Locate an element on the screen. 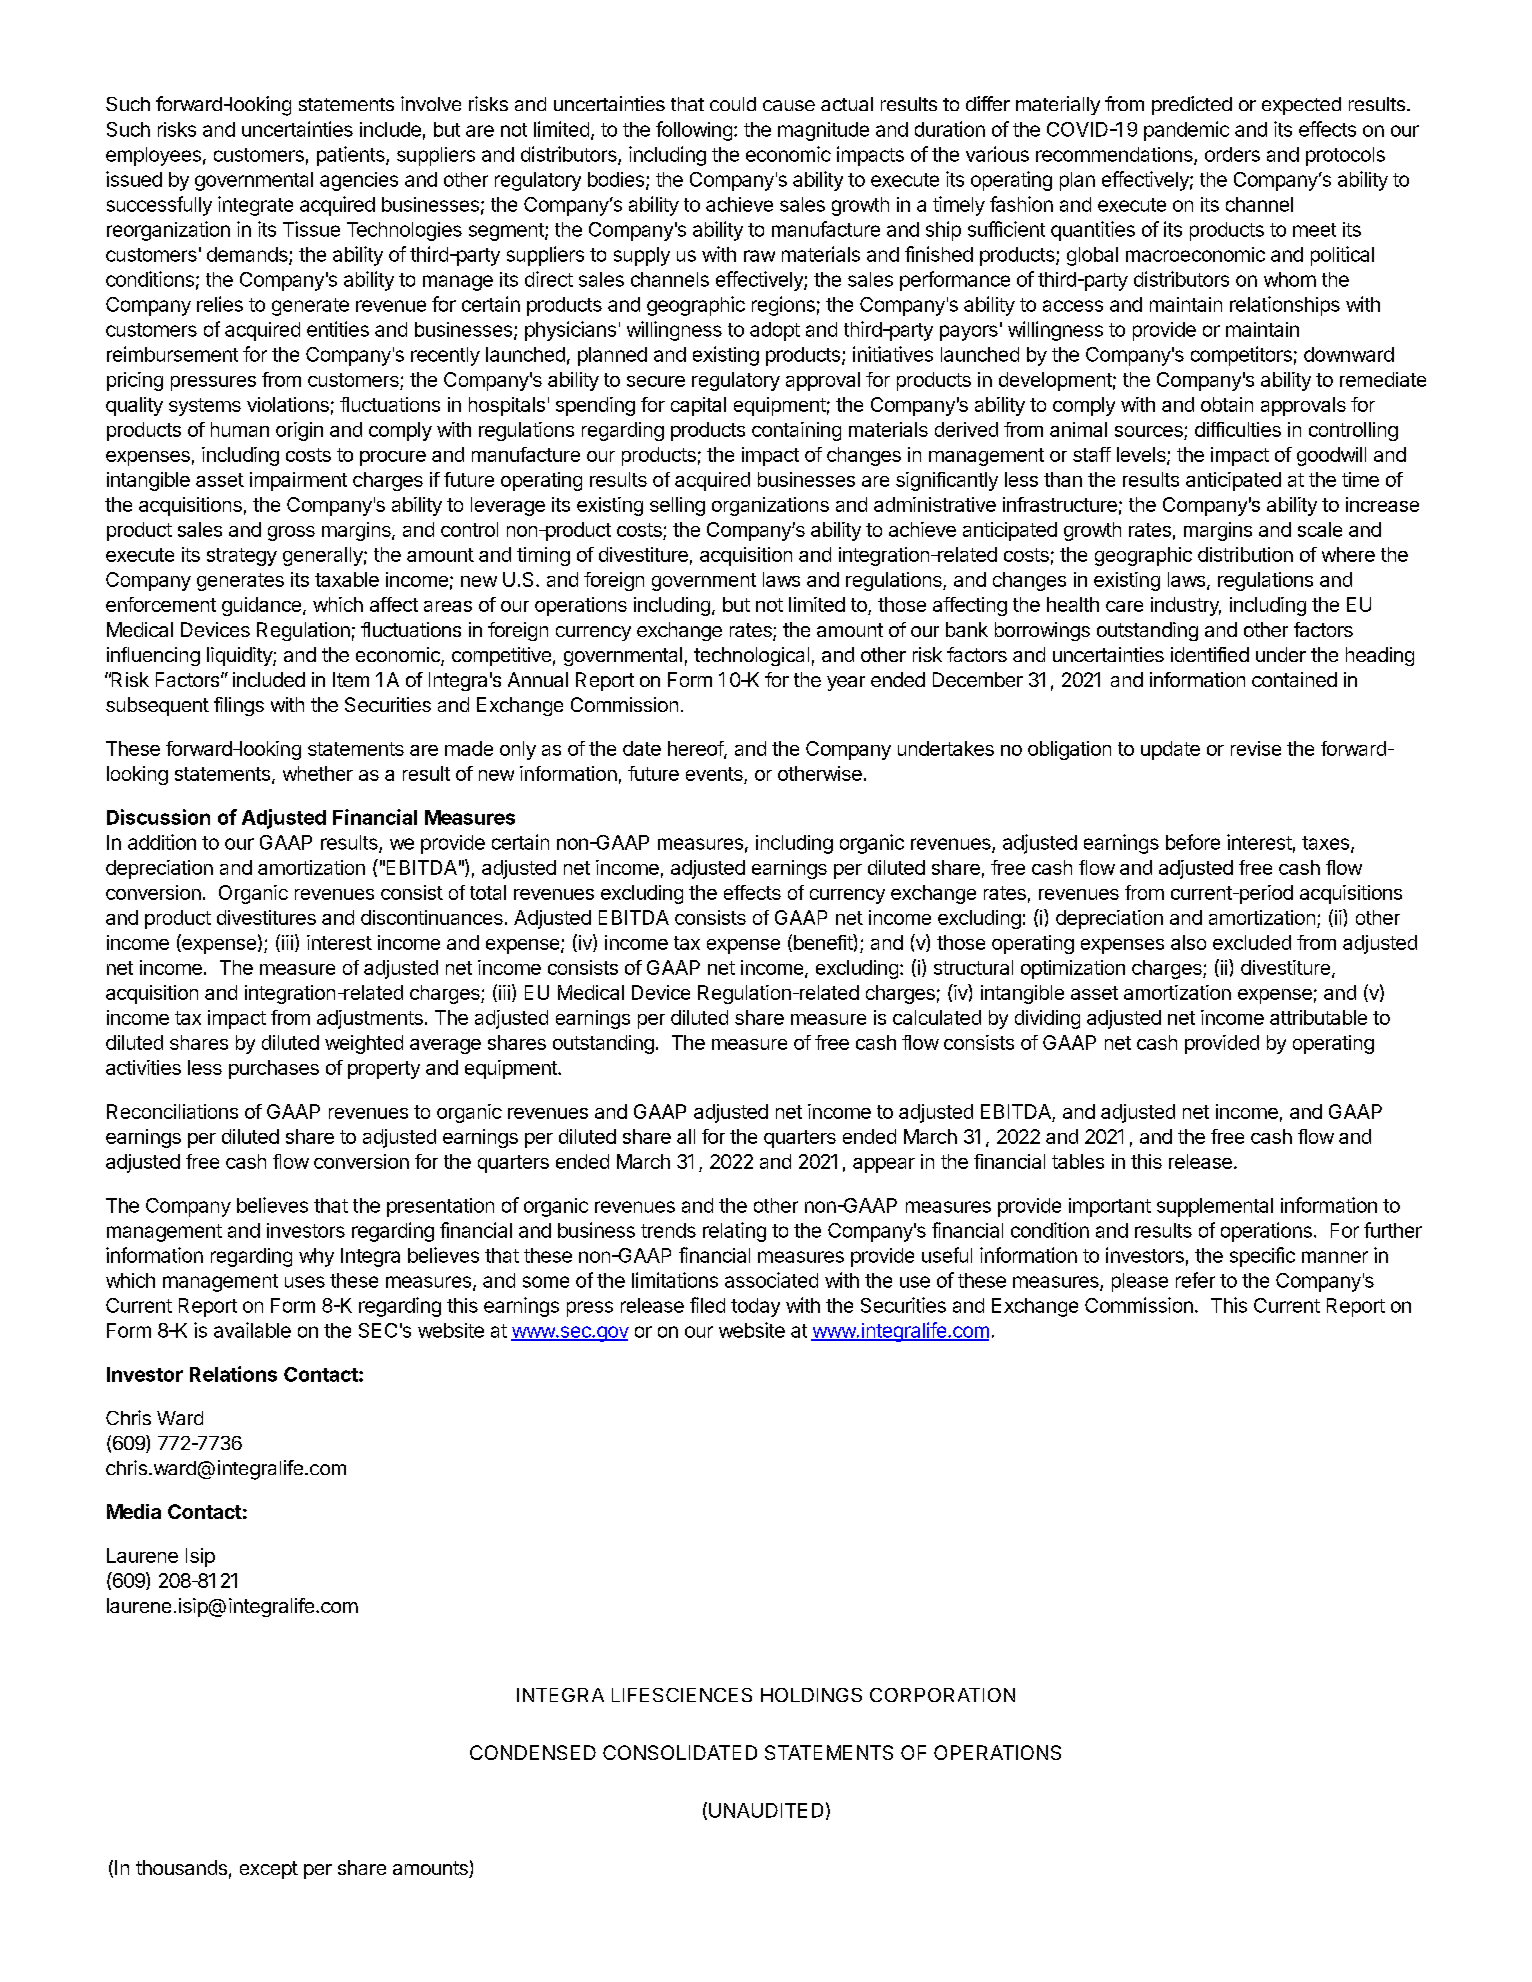 The height and width of the screenshot is (1982, 1532). calculated is located at coordinates (937, 1017).
